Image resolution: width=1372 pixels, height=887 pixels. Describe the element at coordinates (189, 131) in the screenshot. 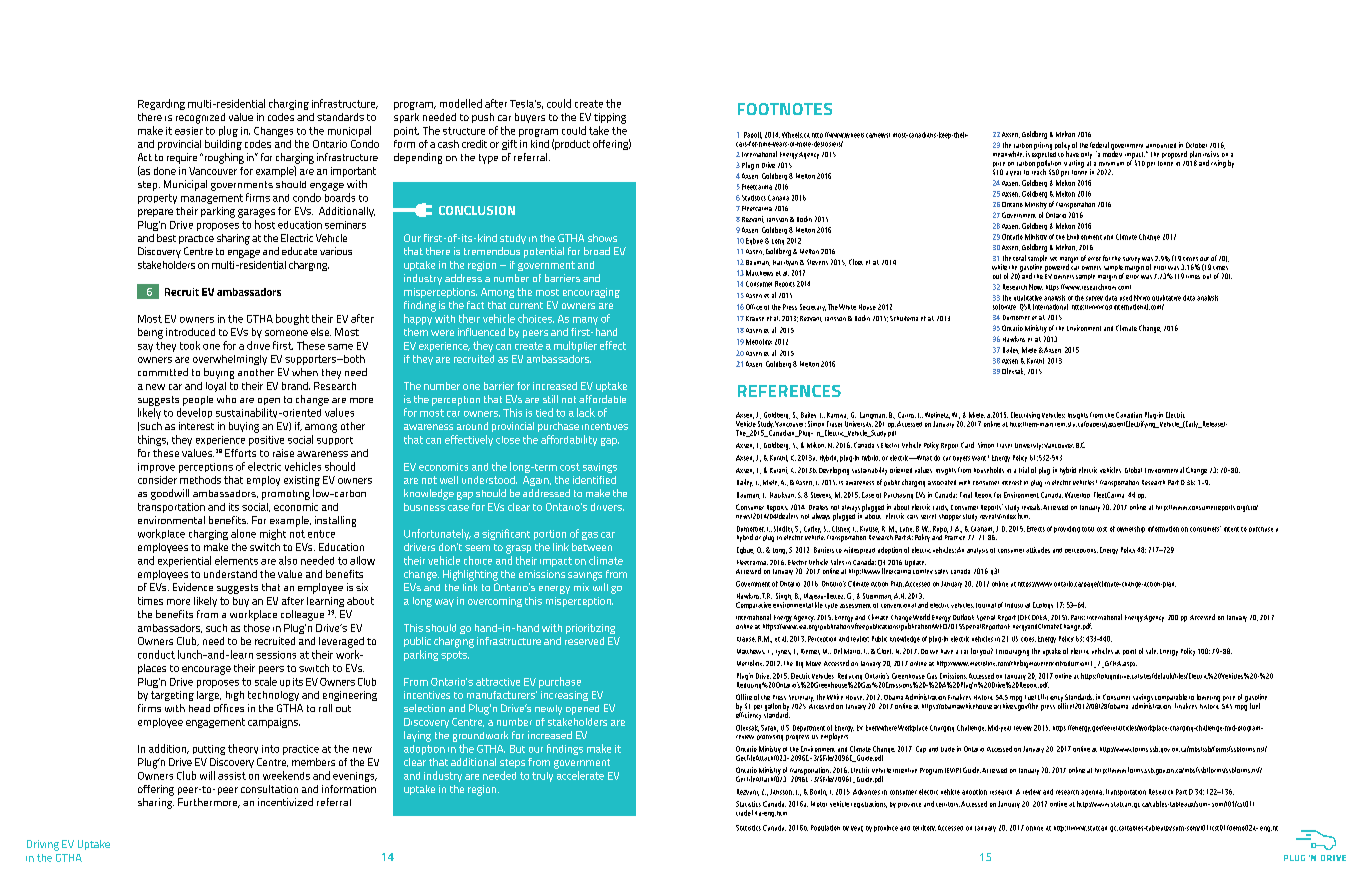

I see `easier` at that location.
